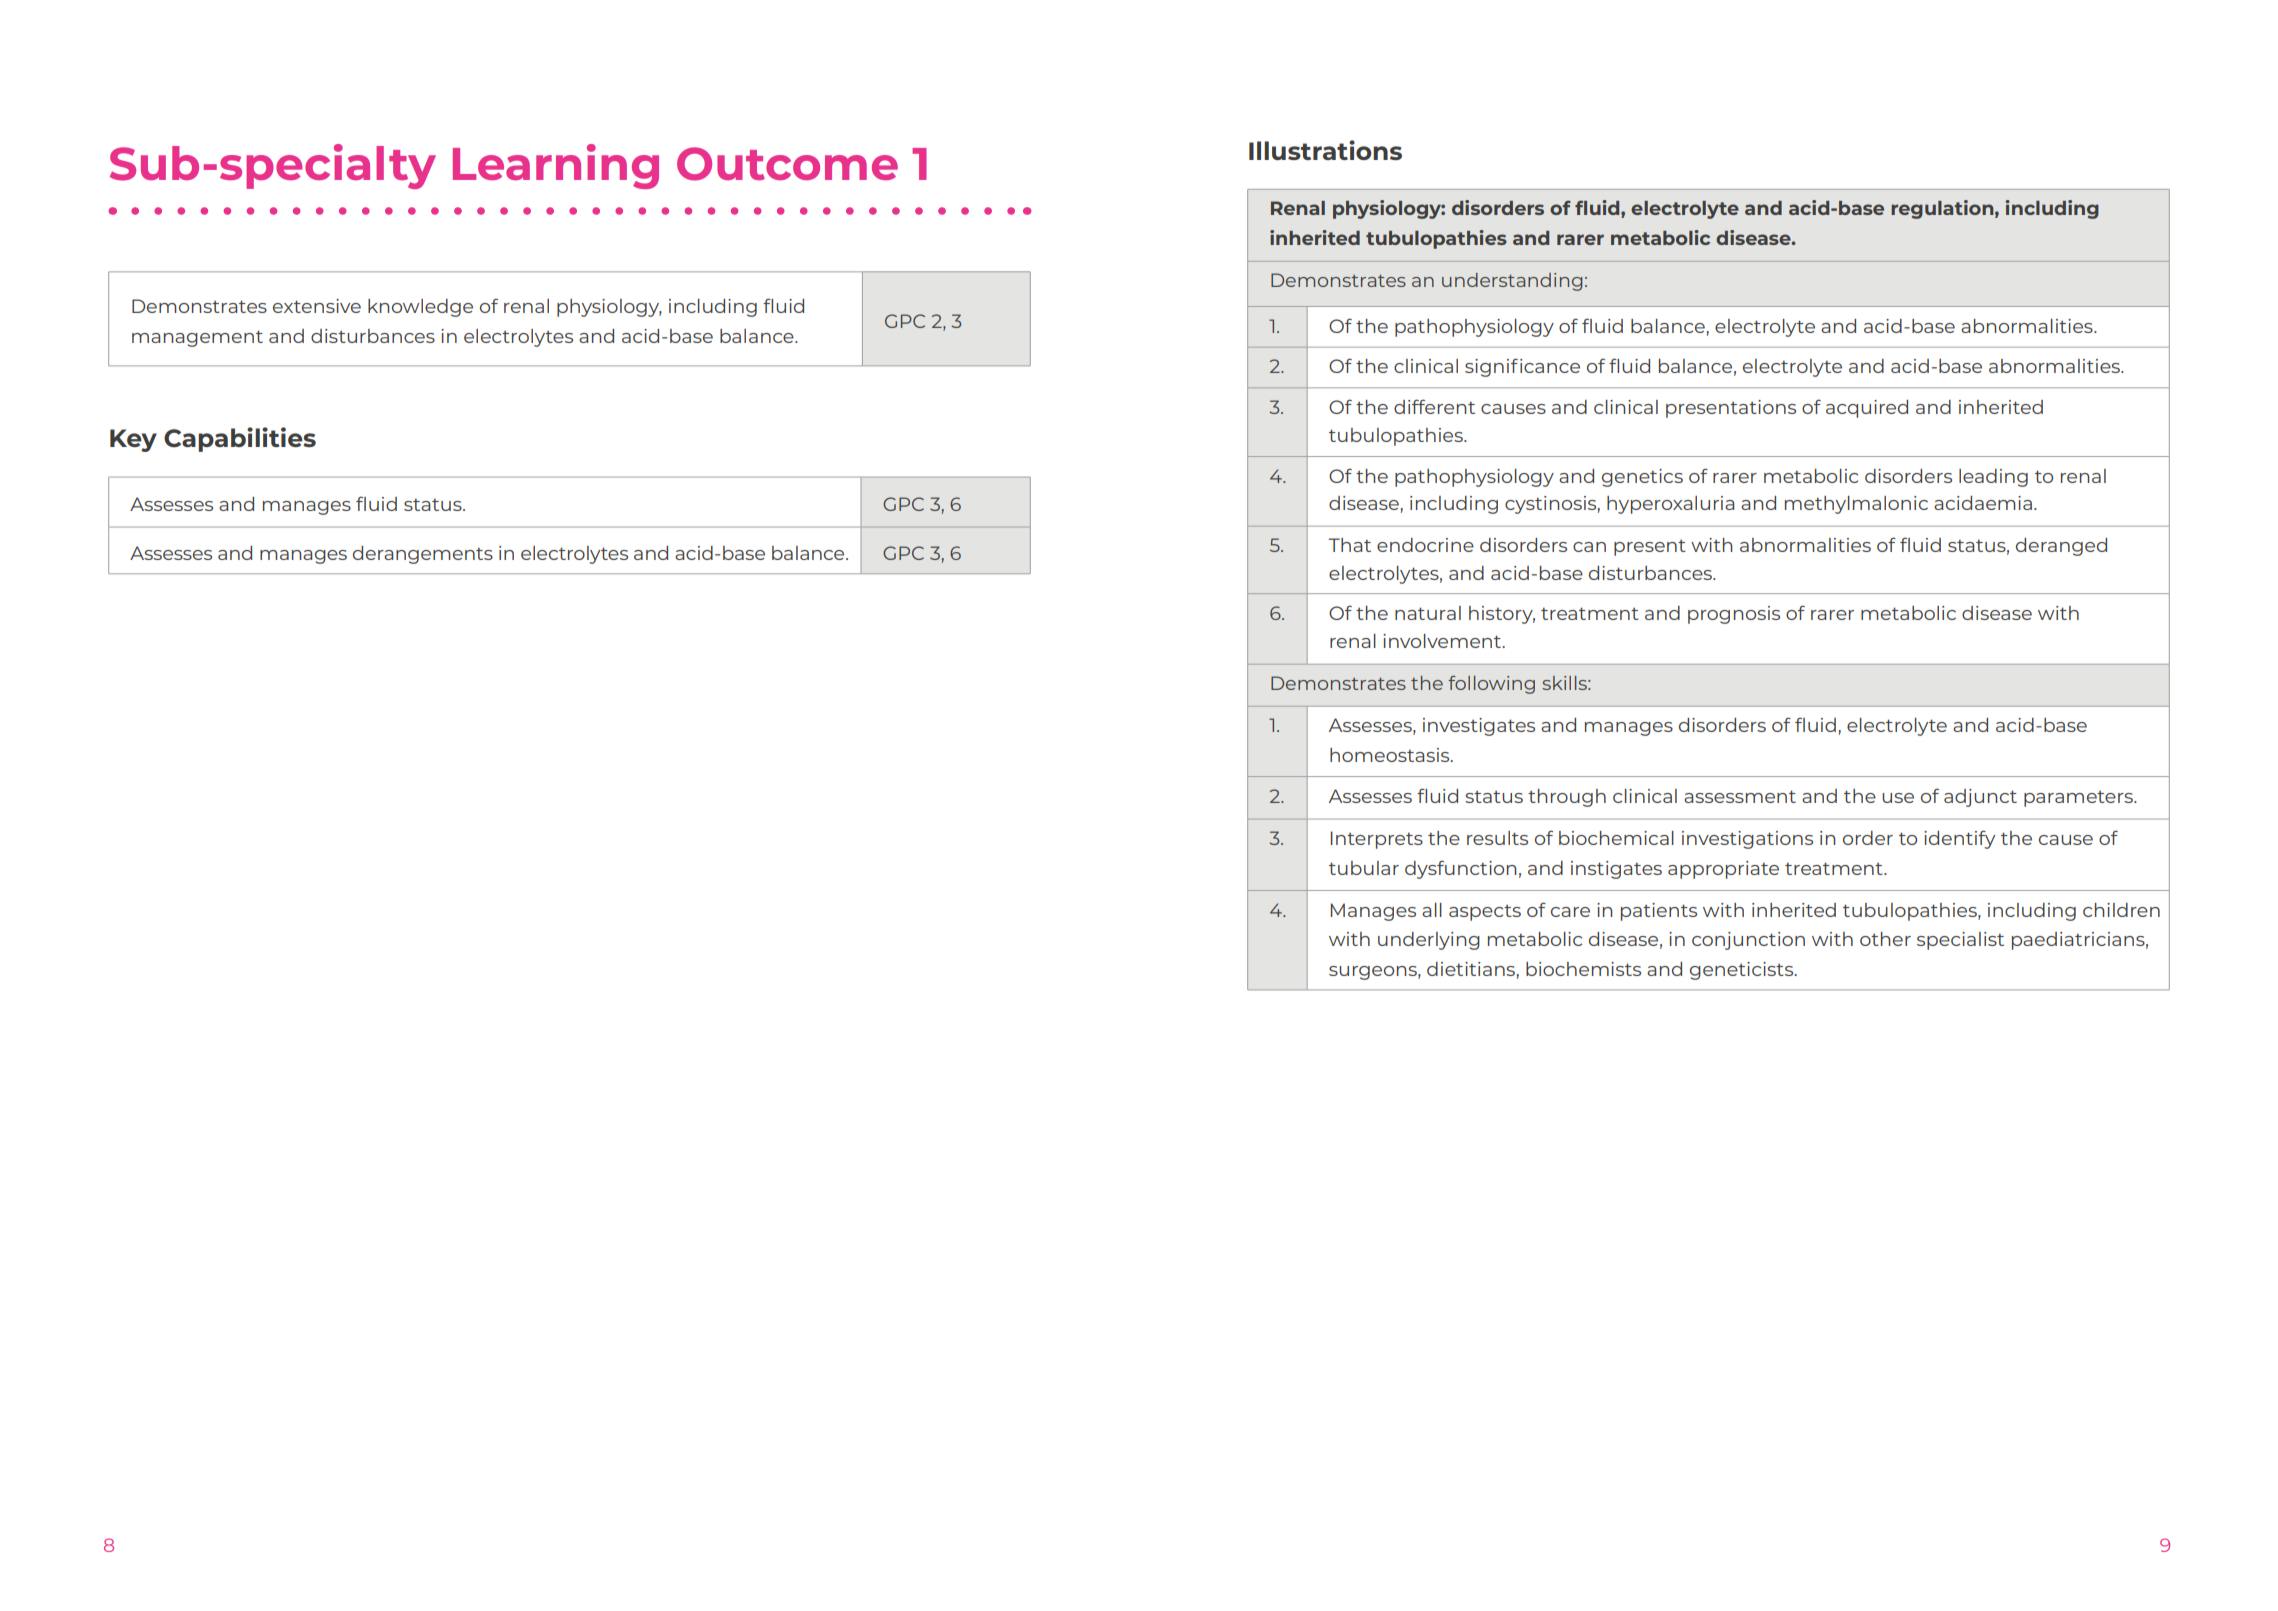  I want to click on Learning, so click(556, 166).
